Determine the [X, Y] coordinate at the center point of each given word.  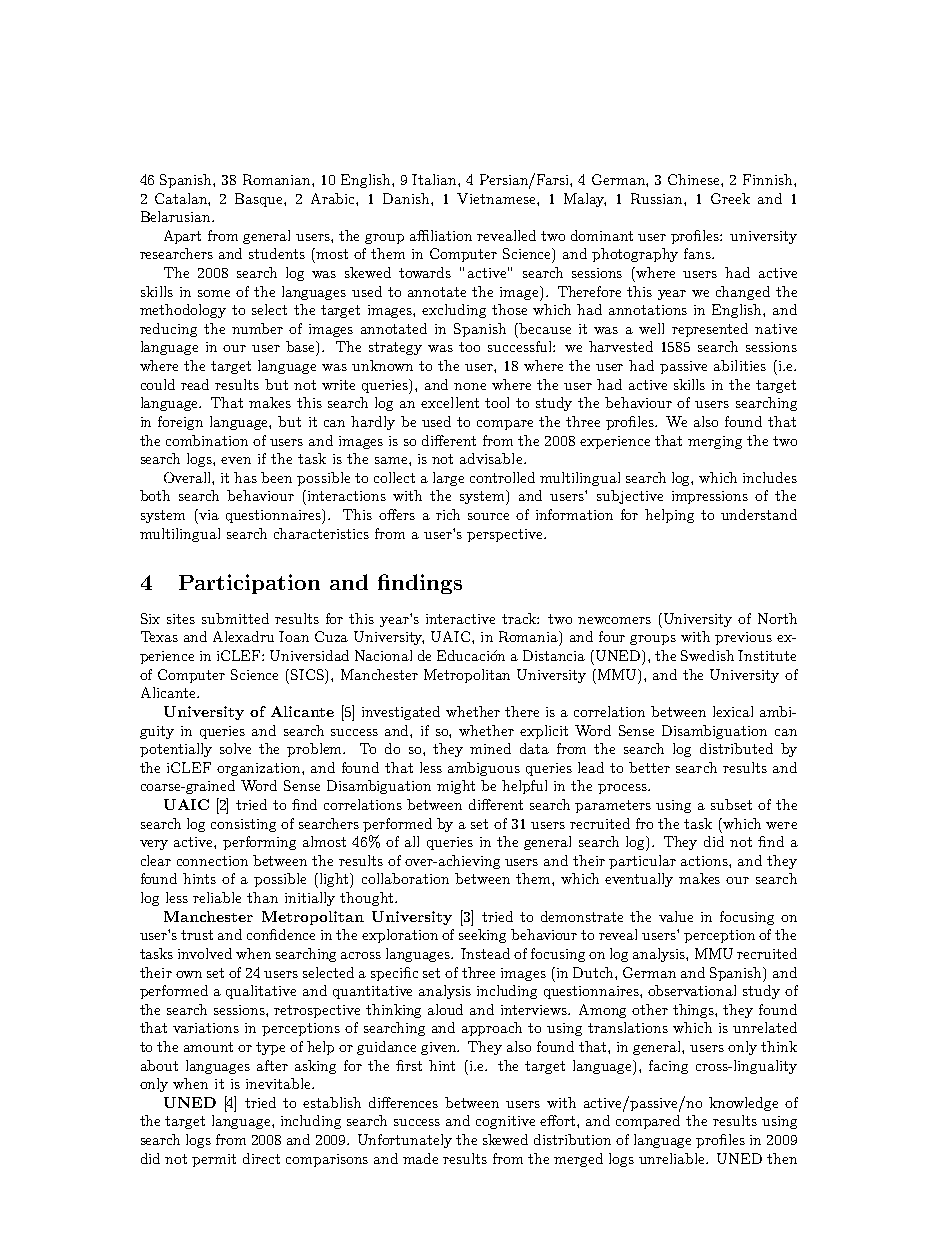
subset [731, 804]
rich [448, 514]
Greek [730, 198]
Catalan [182, 199]
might [456, 787]
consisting [243, 825]
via [208, 514]
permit [214, 1160]
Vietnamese [497, 198]
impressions [710, 497]
